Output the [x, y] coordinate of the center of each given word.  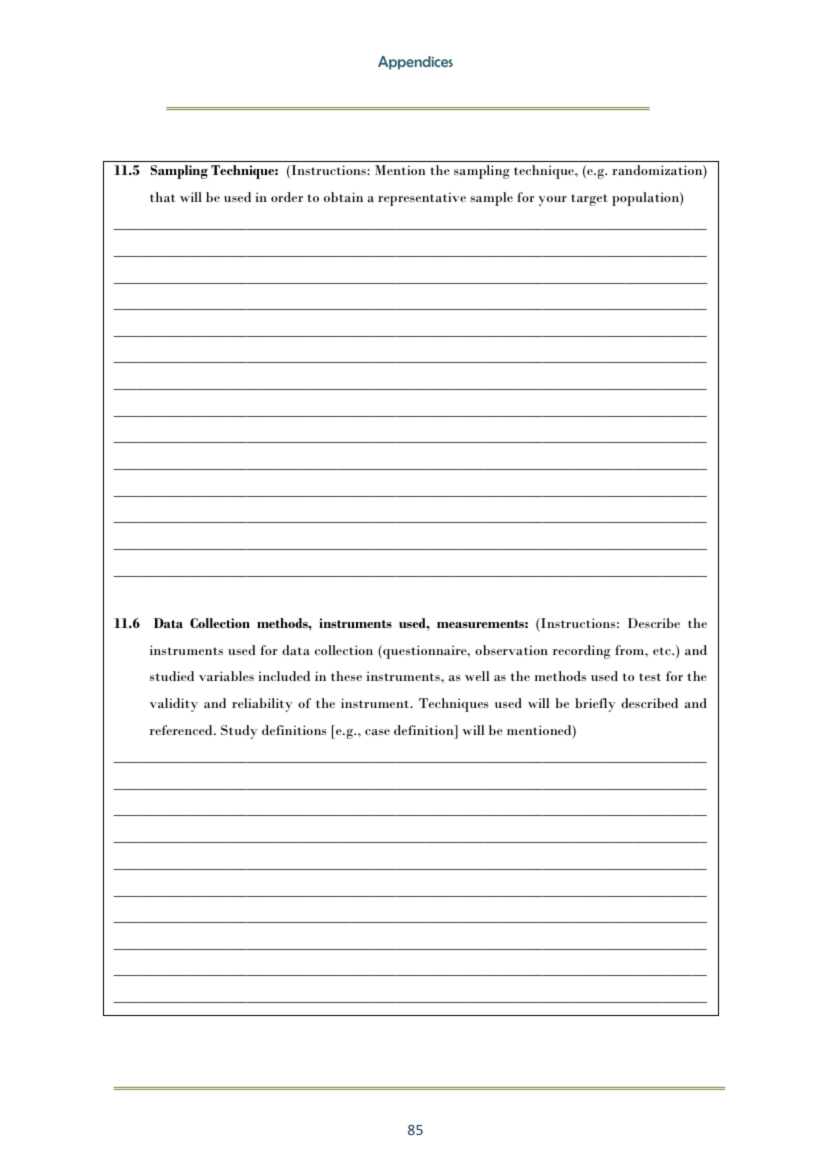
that [162, 197]
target [589, 200]
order [287, 197]
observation [511, 650]
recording [581, 652]
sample [491, 199]
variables [226, 676]
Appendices [415, 63]
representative [422, 199]
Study [239, 732]
